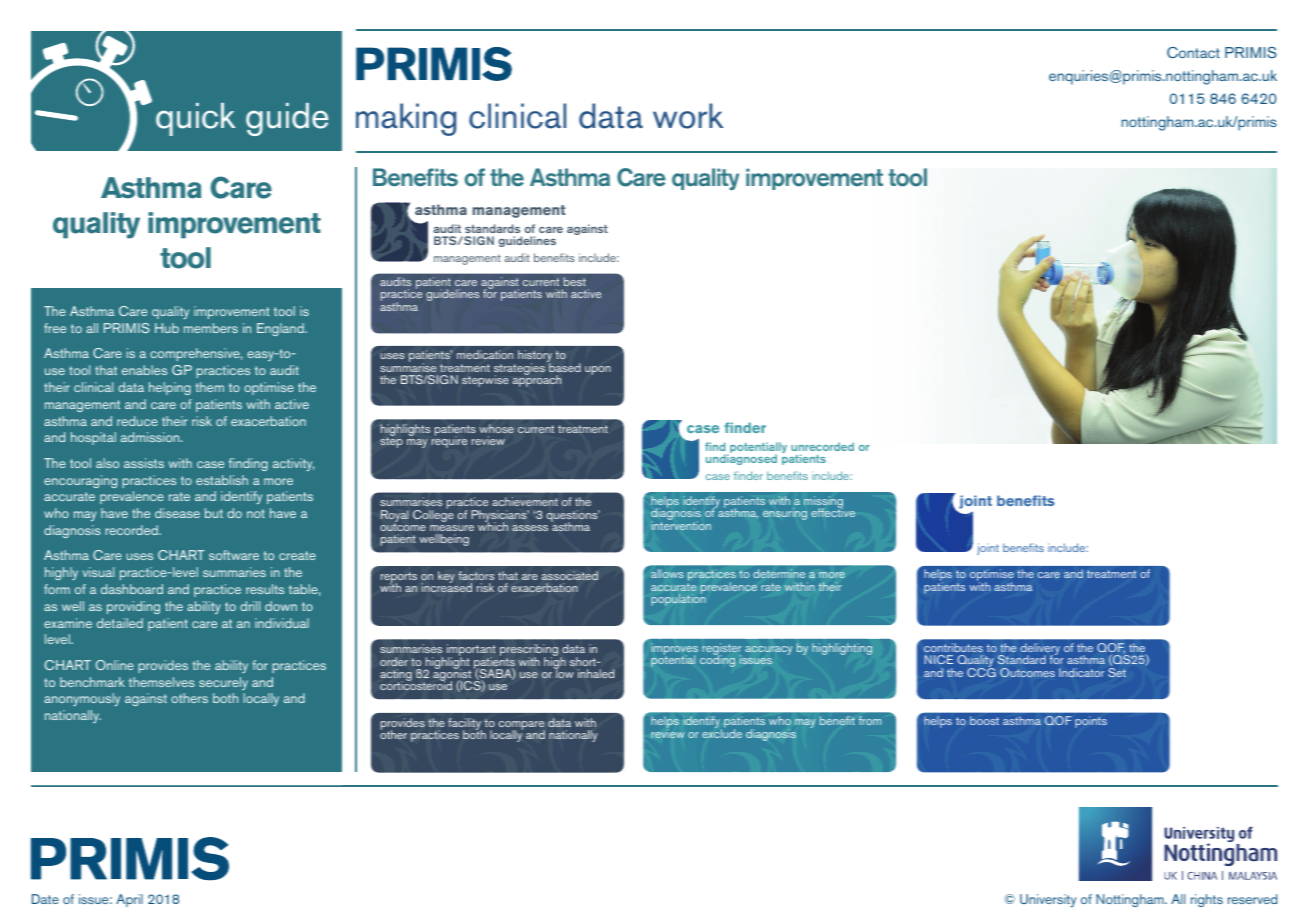 The width and height of the screenshot is (1308, 924). Describe the element at coordinates (823, 503) in the screenshot. I see `missing` at that location.
